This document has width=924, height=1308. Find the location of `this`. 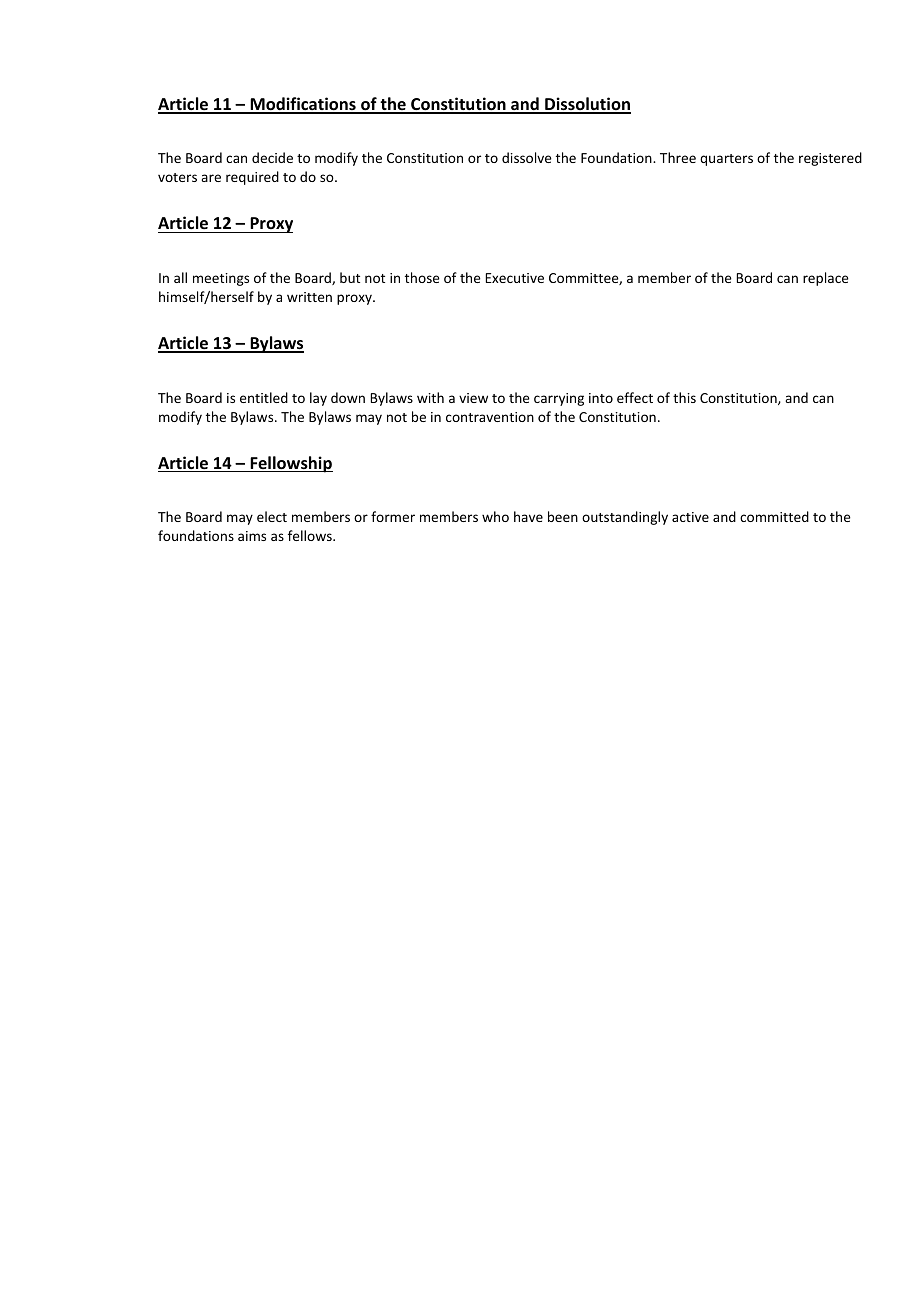

this is located at coordinates (684, 397).
